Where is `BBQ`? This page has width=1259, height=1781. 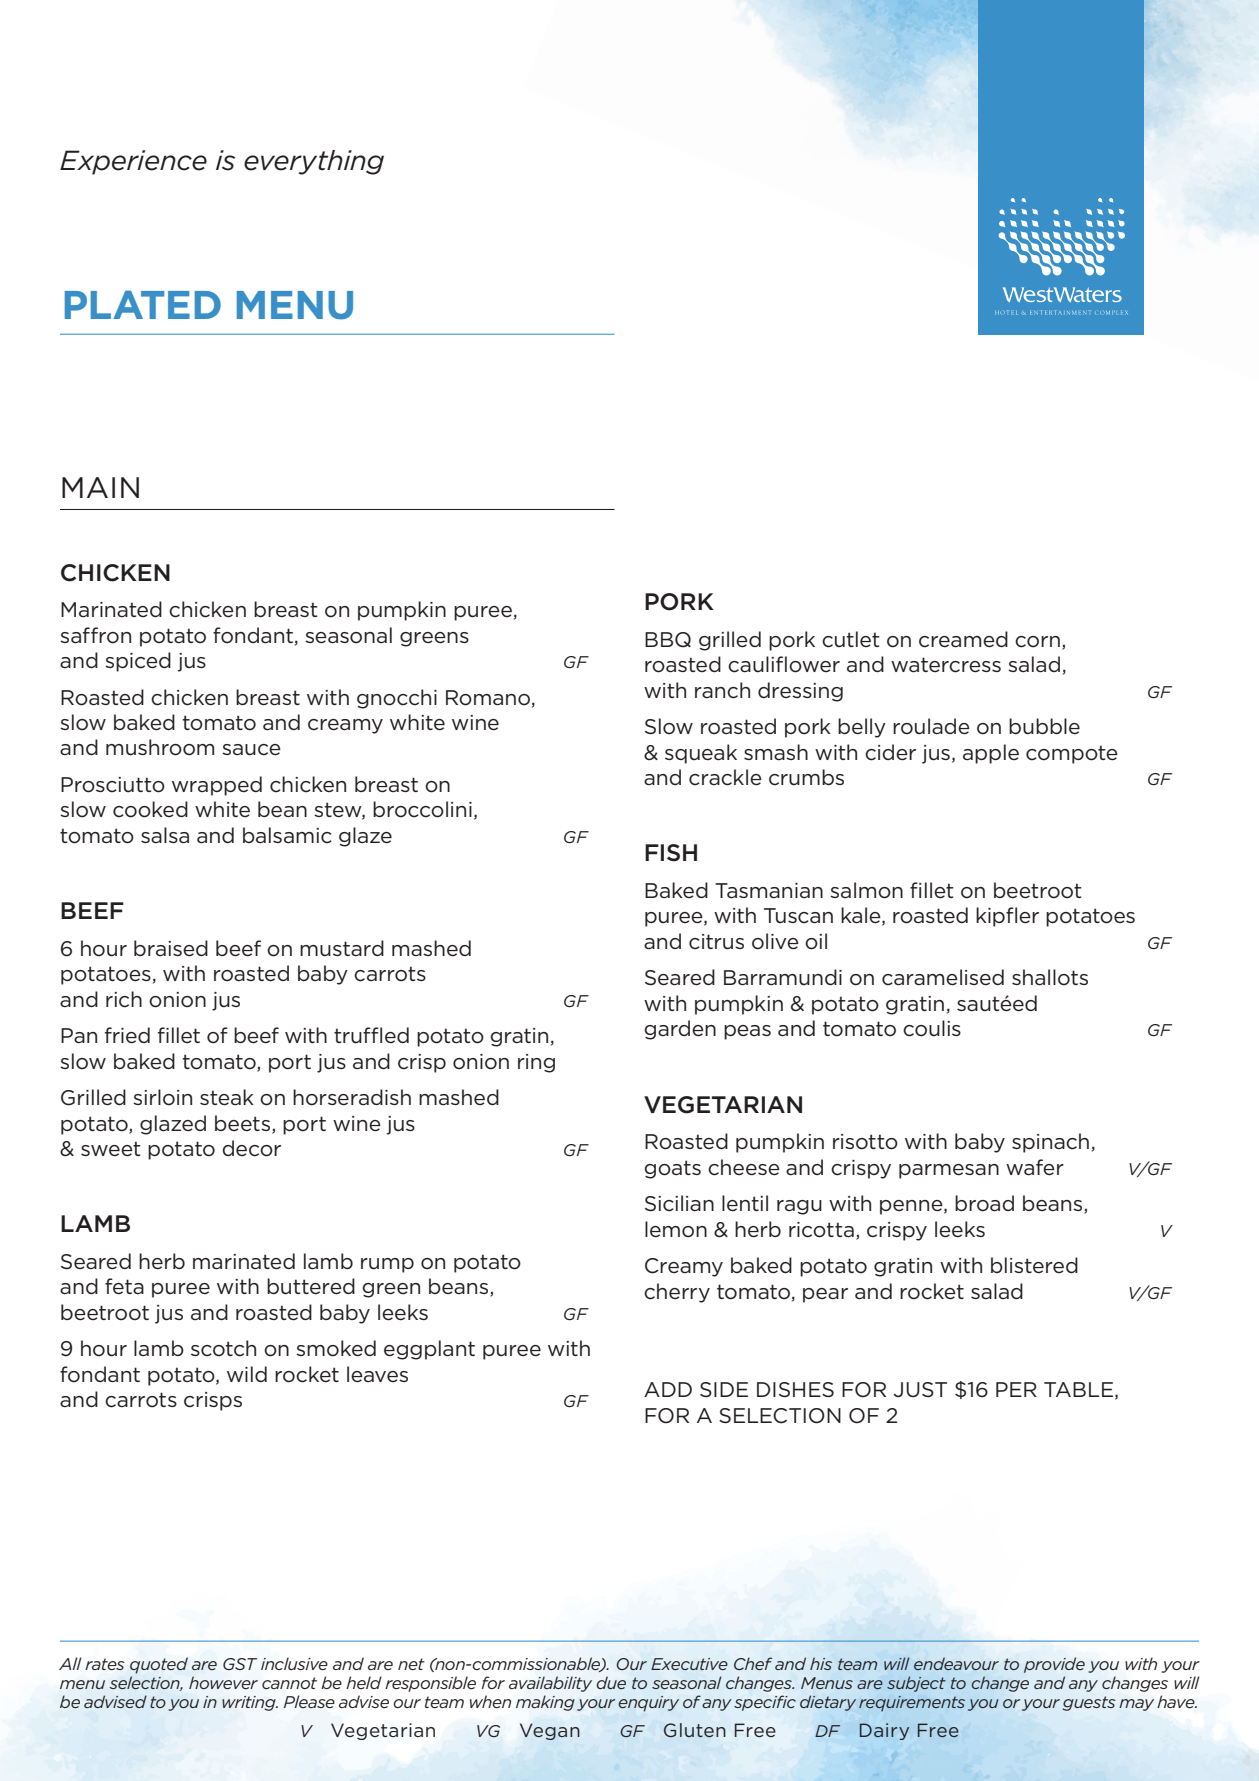 BBQ is located at coordinates (668, 640).
